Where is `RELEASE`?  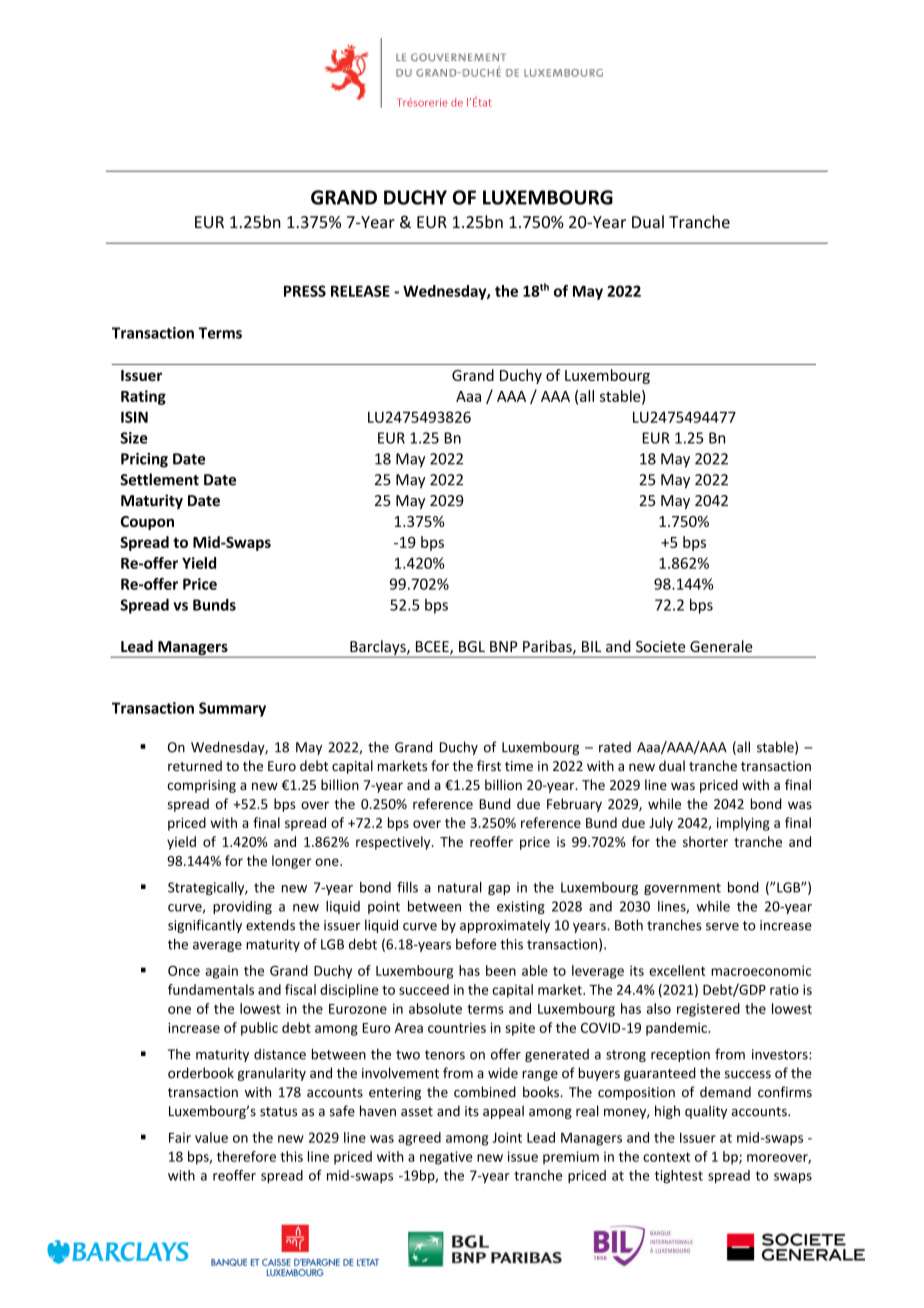 RELEASE is located at coordinates (360, 291).
